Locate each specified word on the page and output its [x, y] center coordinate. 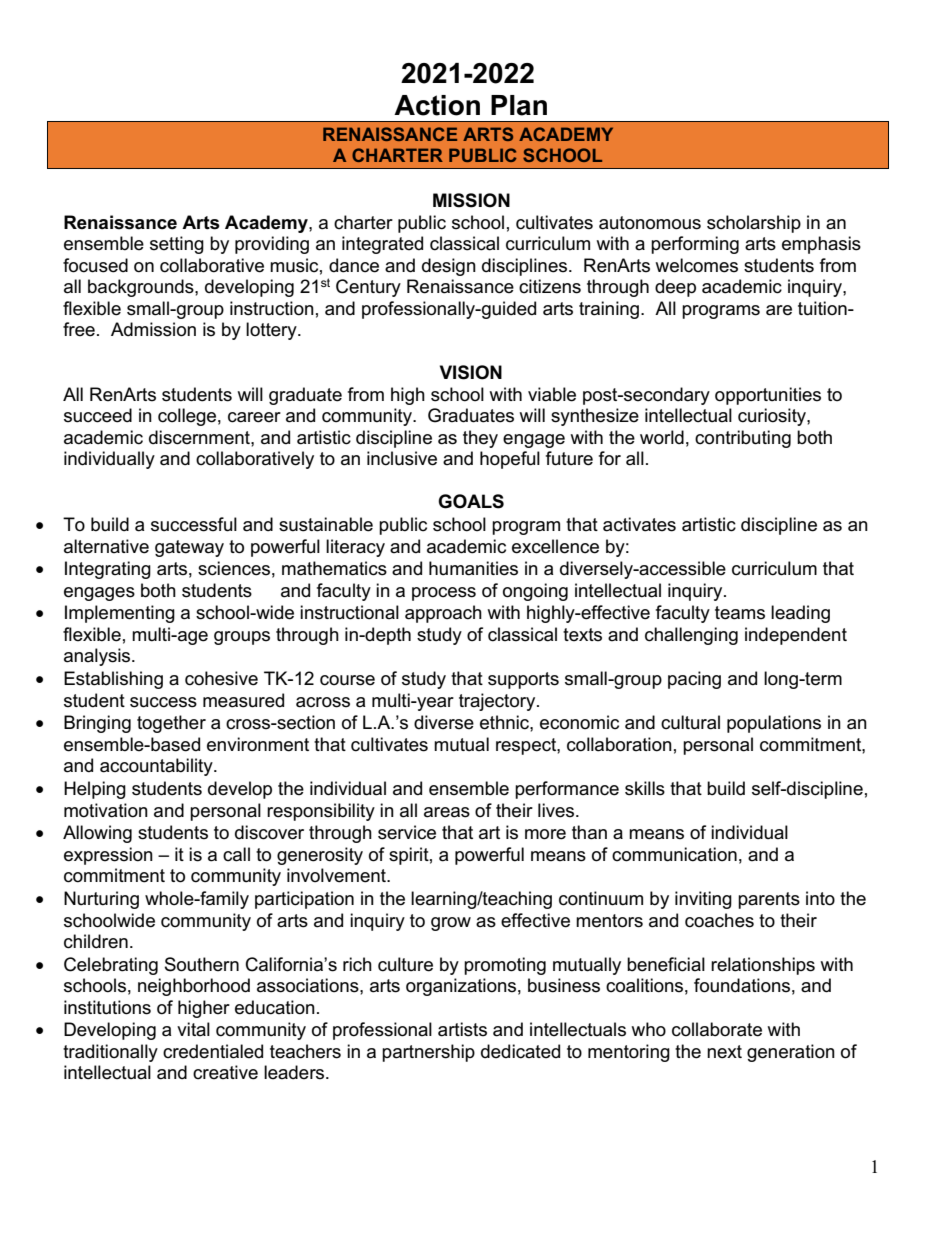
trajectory [498, 702]
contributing [743, 439]
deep [675, 288]
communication [674, 854]
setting [177, 245]
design [449, 267]
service [407, 832]
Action [437, 105]
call [236, 854]
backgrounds [142, 288]
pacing [694, 680]
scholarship [754, 224]
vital [193, 1029]
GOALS [471, 501]
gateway [189, 548]
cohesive [221, 678]
